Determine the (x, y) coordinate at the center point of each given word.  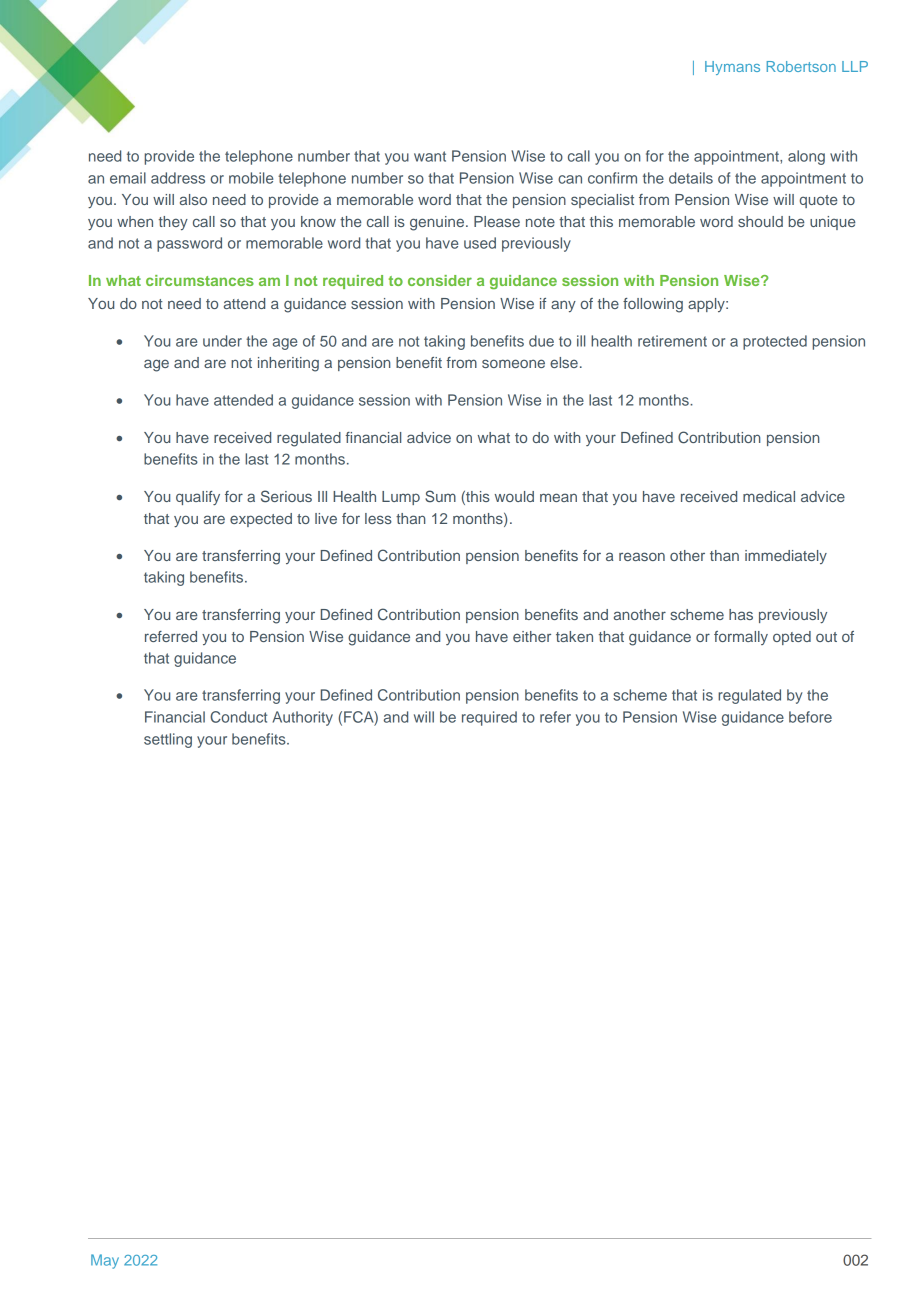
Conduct (238, 717)
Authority (303, 718)
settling (168, 740)
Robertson (801, 66)
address (178, 178)
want (430, 156)
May (105, 1261)
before (810, 717)
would (514, 496)
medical (769, 496)
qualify (198, 498)
